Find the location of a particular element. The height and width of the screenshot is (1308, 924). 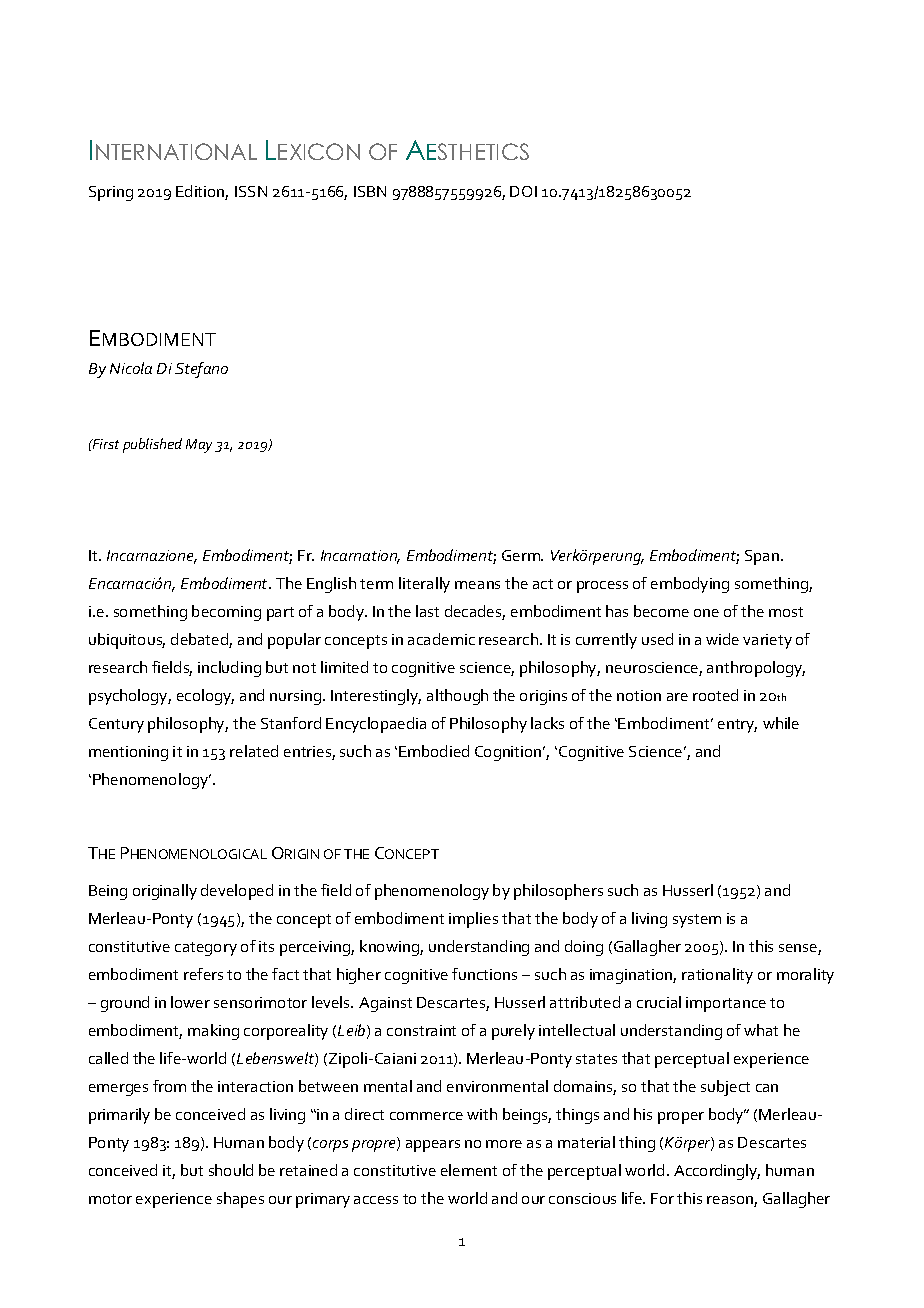

should is located at coordinates (231, 1170).
